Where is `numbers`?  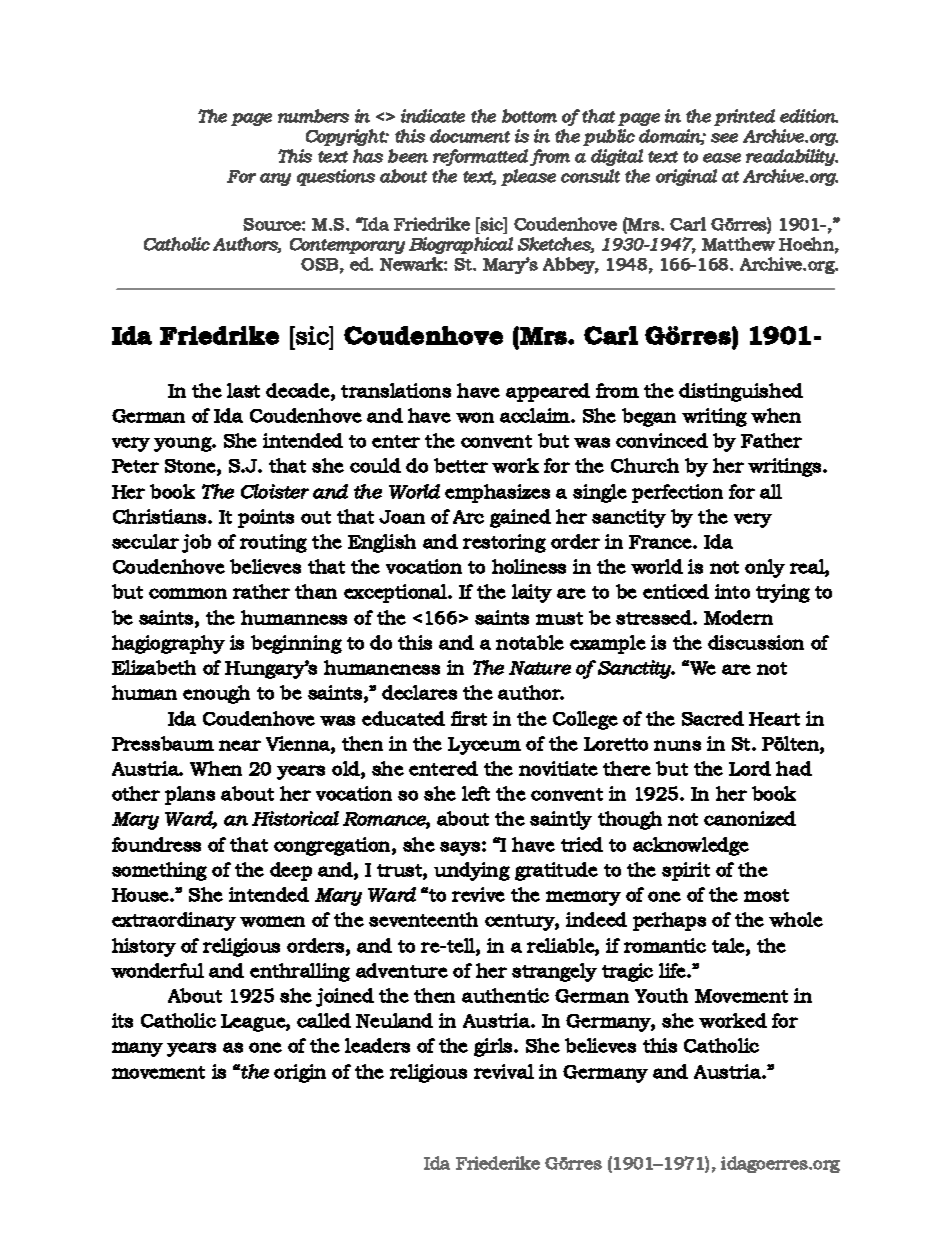 numbers is located at coordinates (313, 116).
